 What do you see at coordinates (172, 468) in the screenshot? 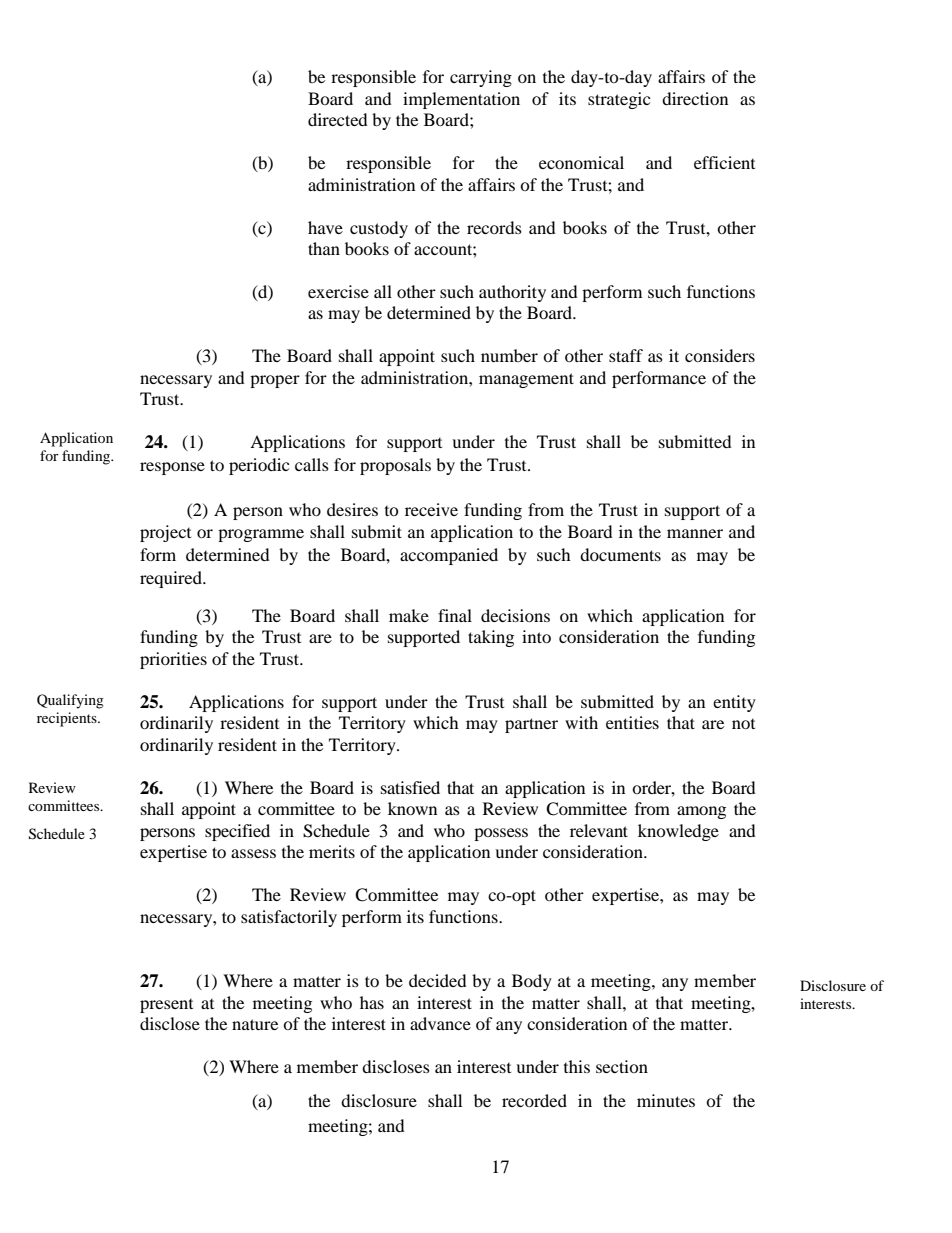
I see `response` at bounding box center [172, 468].
